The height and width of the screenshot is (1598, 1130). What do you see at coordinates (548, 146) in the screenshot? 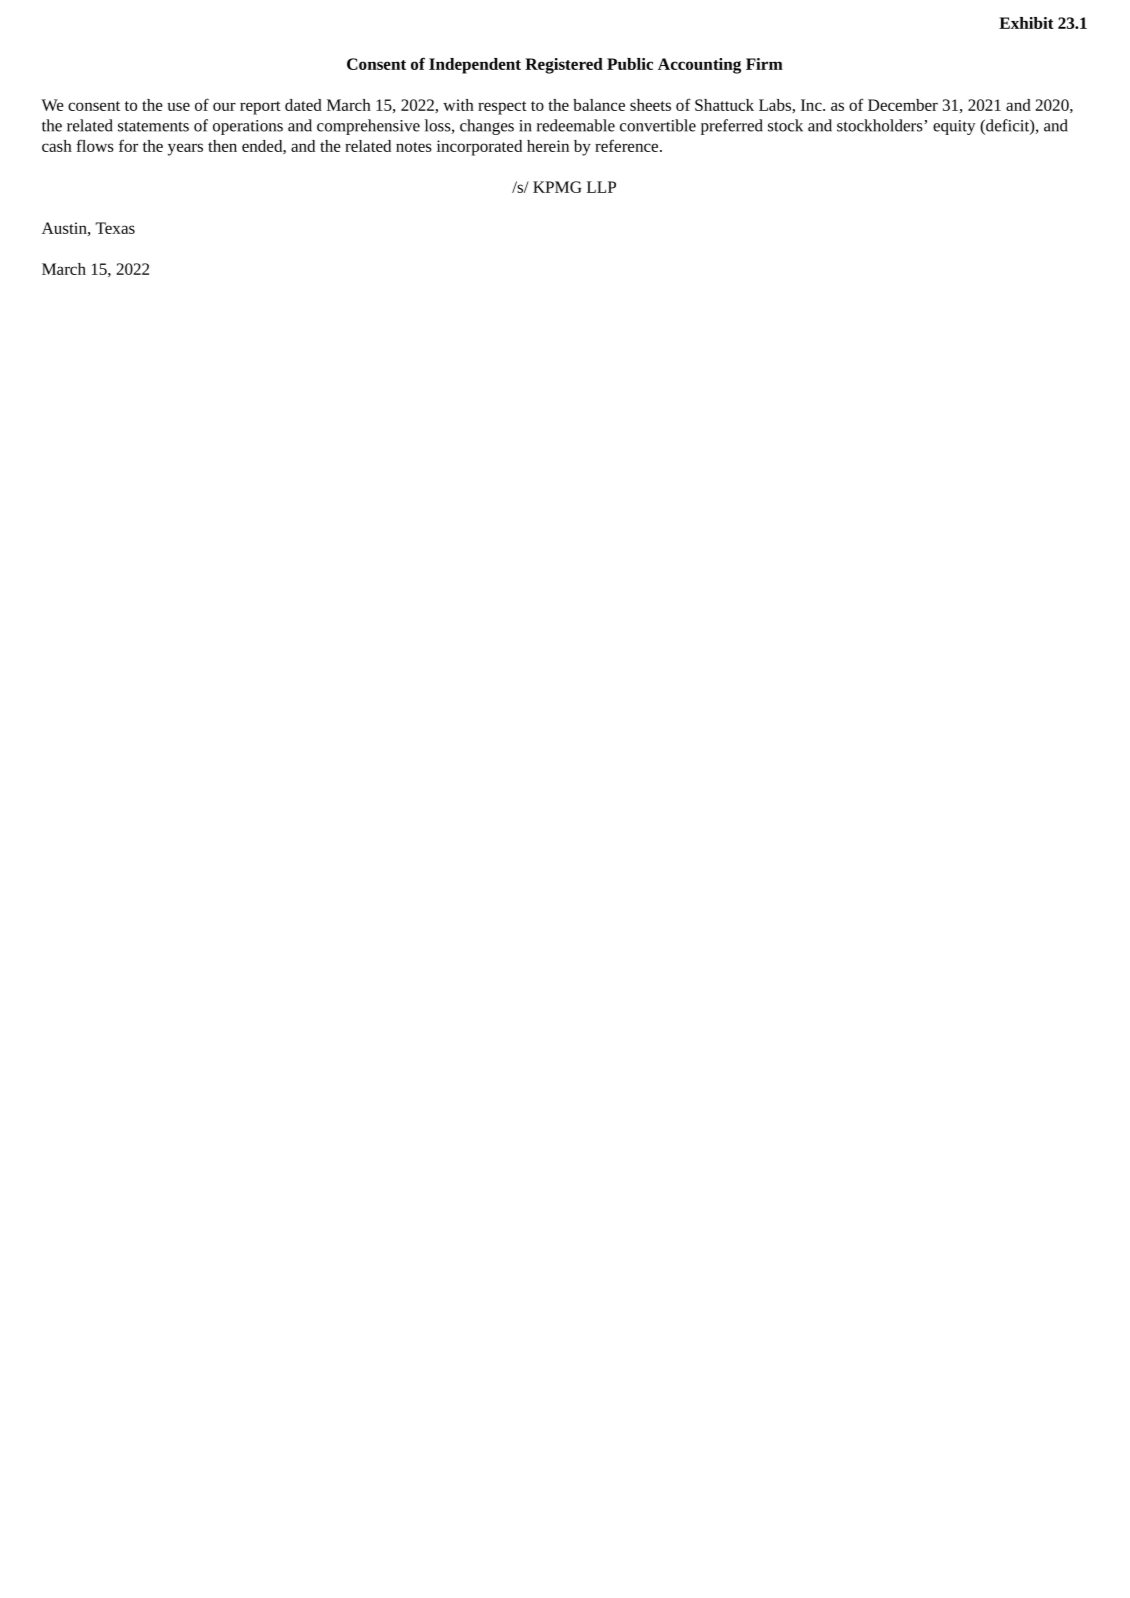
I see `herein` at bounding box center [548, 146].
